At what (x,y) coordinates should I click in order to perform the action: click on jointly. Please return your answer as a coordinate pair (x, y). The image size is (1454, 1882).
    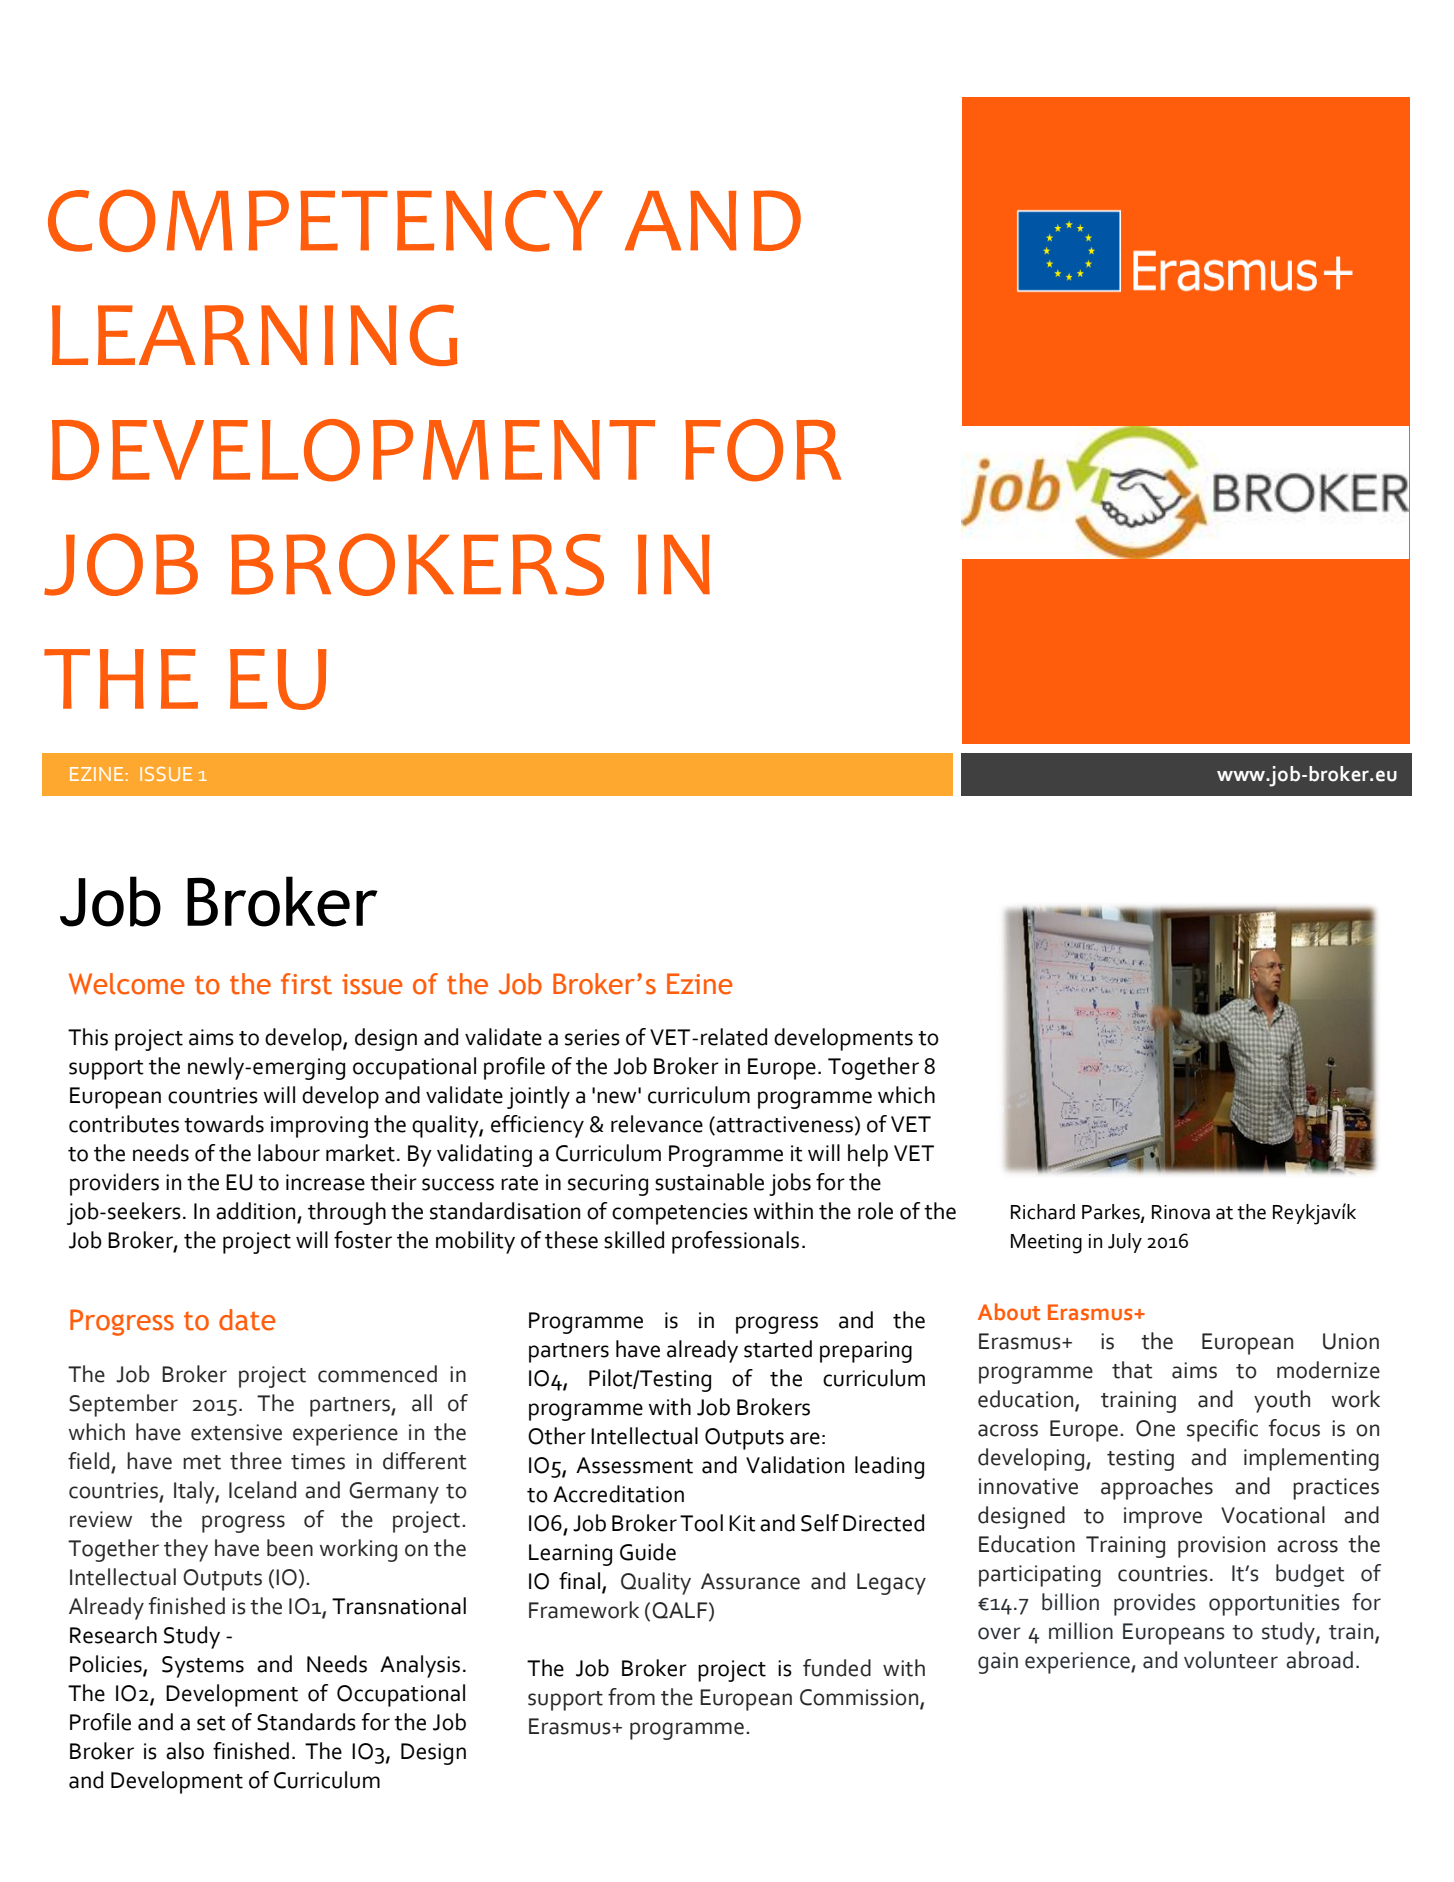
    Looking at the image, I should click on (538, 1097).
